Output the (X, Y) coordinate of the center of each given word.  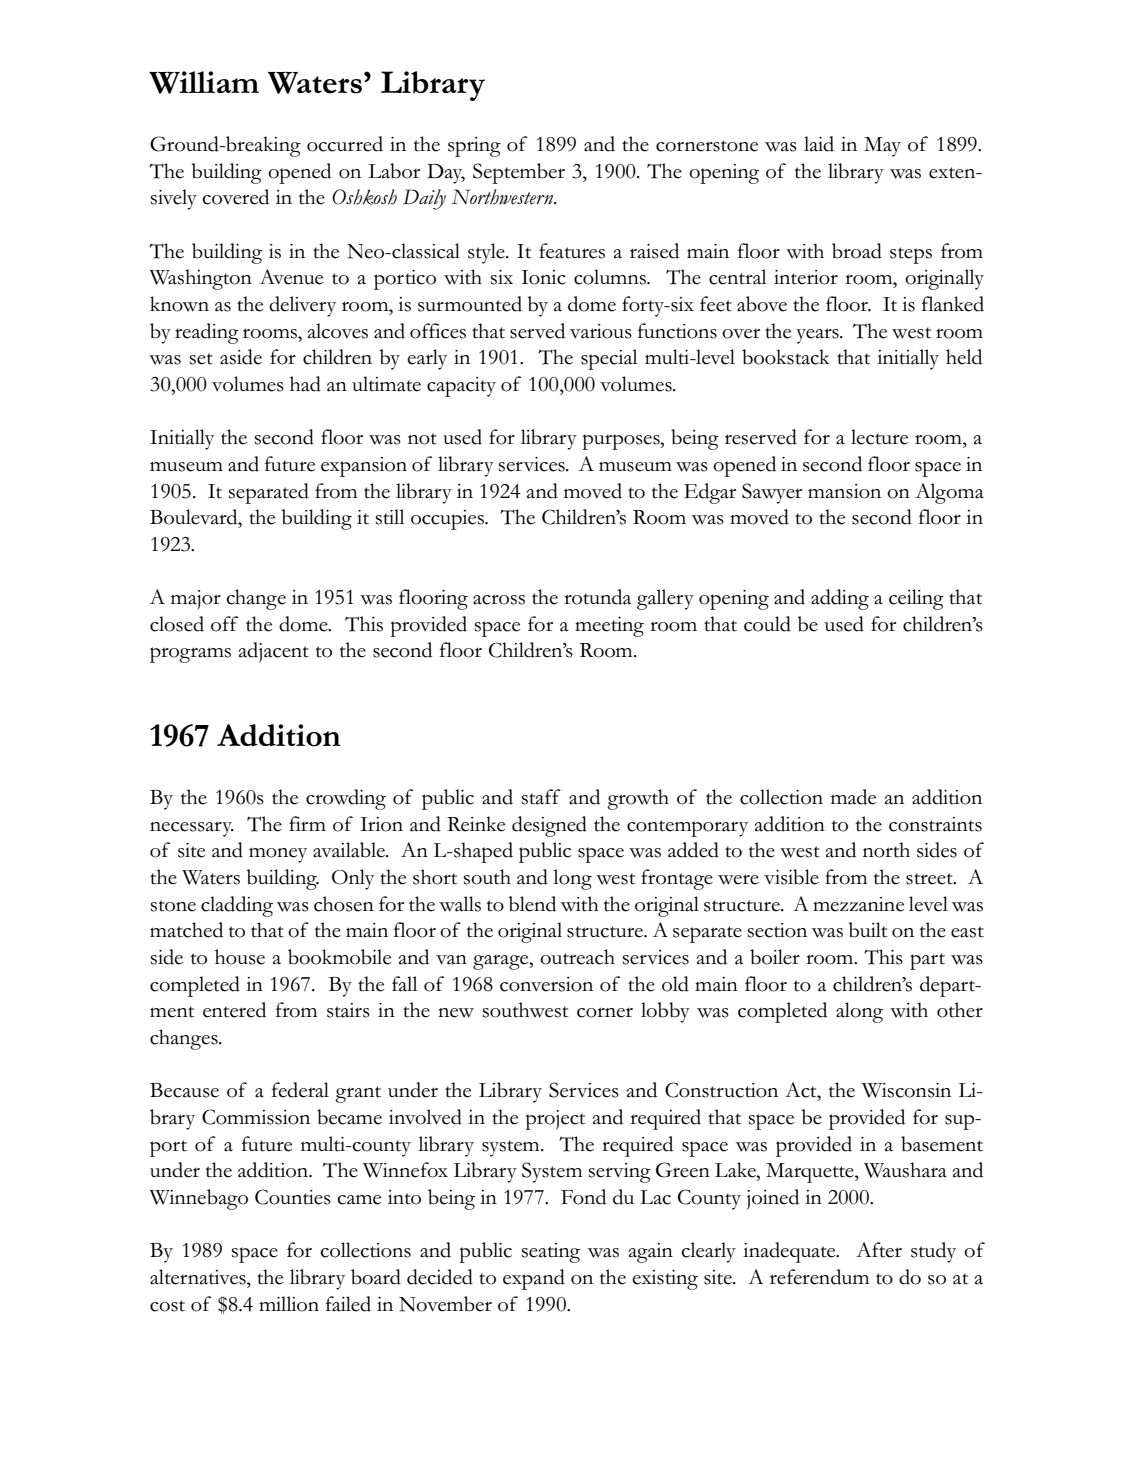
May (882, 147)
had (305, 384)
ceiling (916, 599)
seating (551, 1253)
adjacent (274, 652)
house (240, 957)
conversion (546, 984)
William (204, 82)
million (289, 1304)
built (868, 930)
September (519, 173)
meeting (609, 627)
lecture (879, 437)
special (609, 359)
